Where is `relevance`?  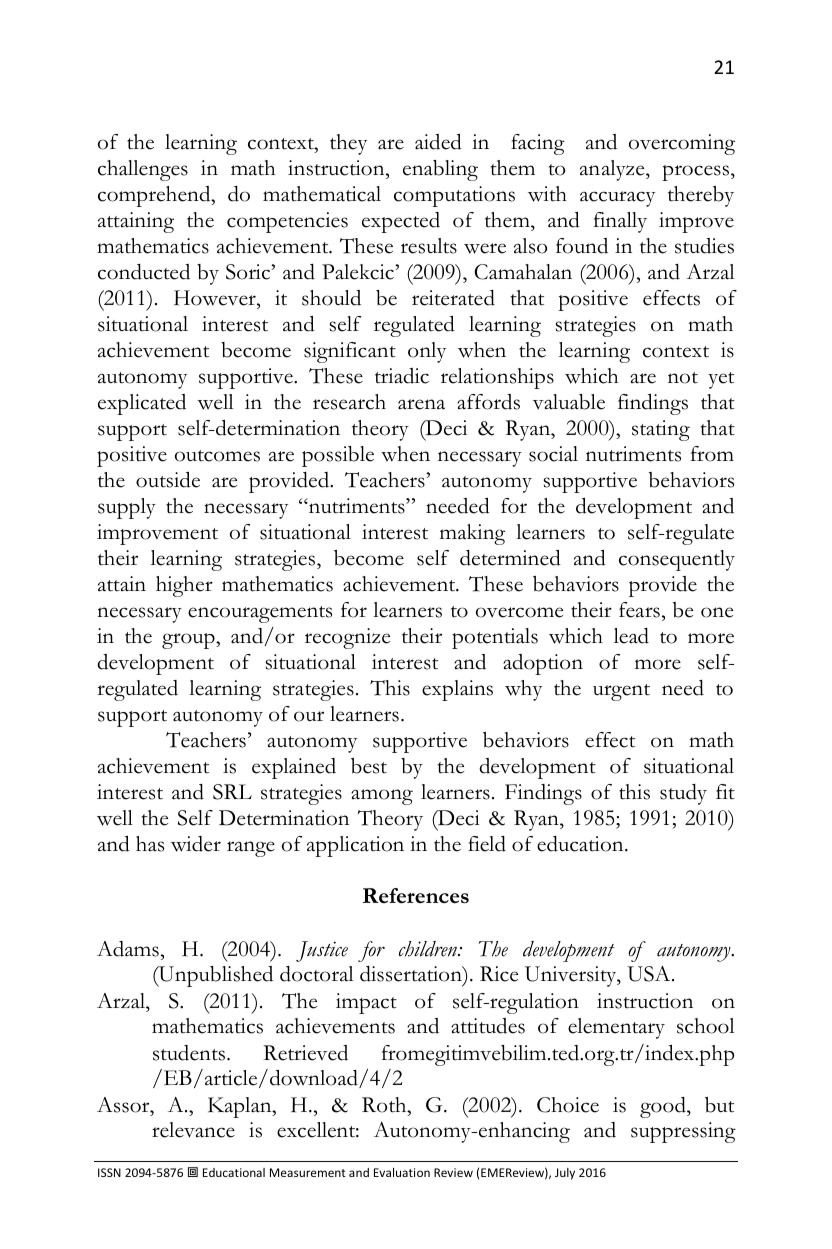 relevance is located at coordinates (193, 1130).
